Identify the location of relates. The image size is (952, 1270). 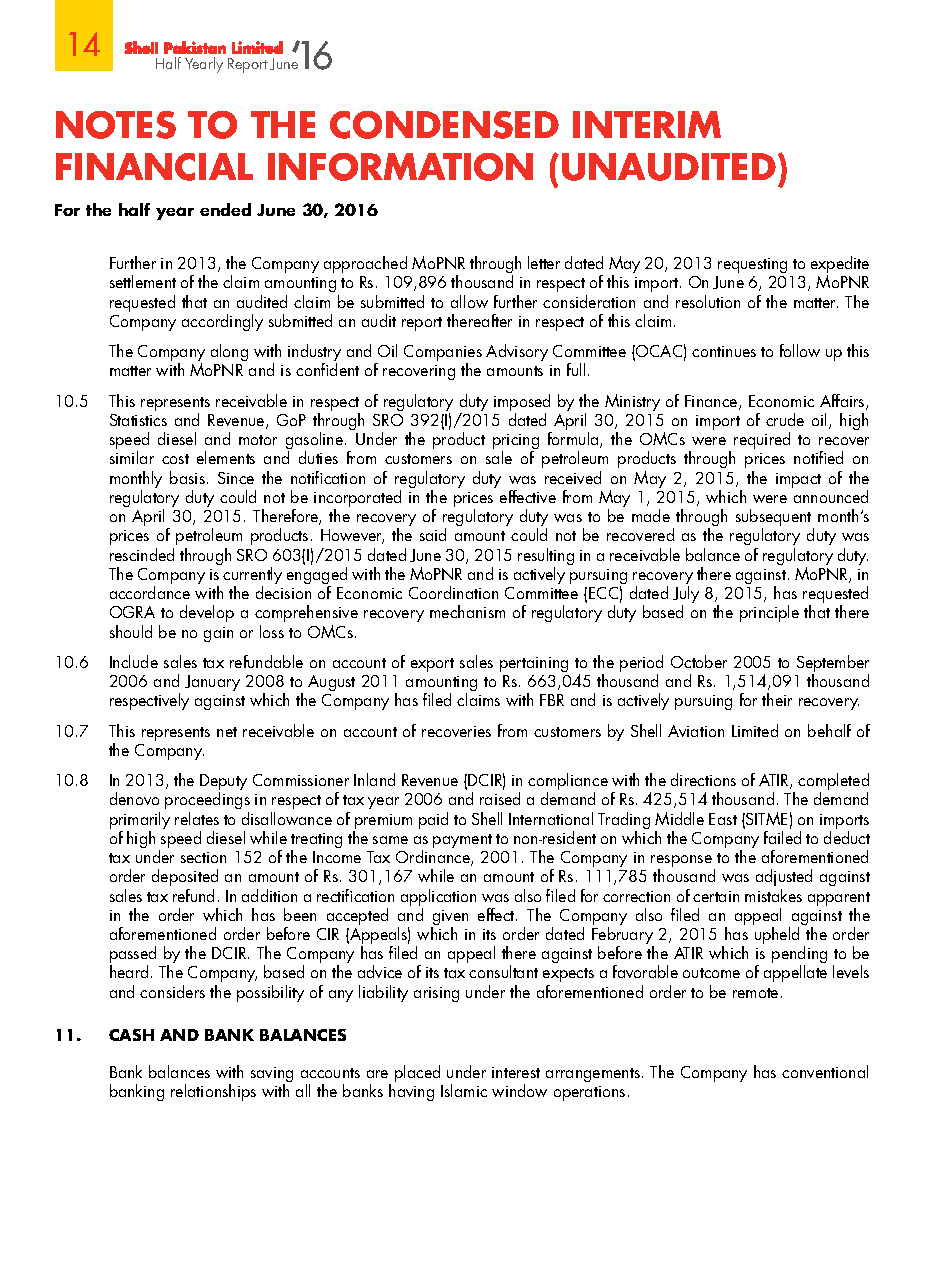
(197, 818).
